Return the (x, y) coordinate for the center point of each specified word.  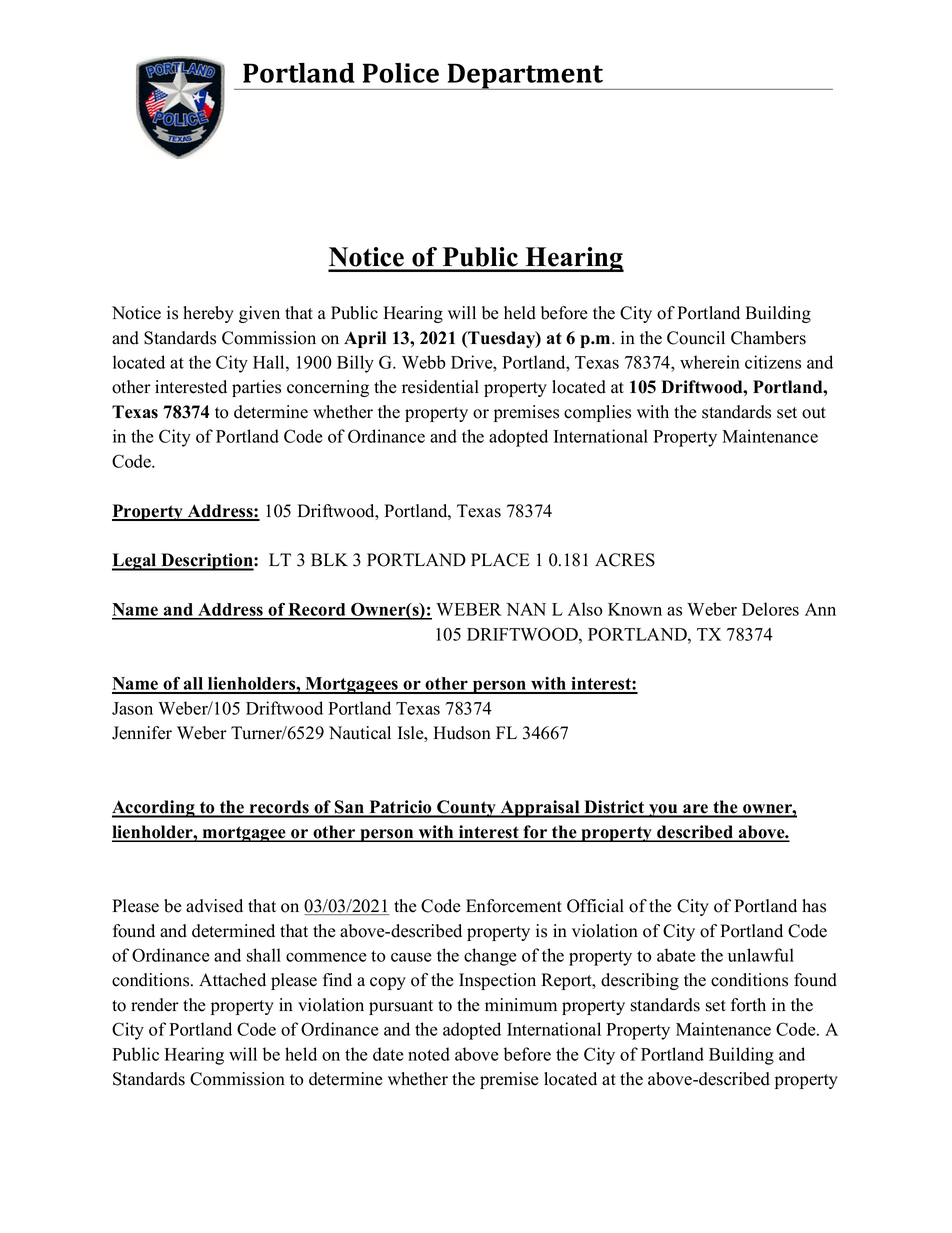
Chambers (768, 338)
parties (256, 388)
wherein (710, 362)
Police (401, 73)
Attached (232, 980)
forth (748, 1005)
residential (440, 387)
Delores (770, 609)
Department (525, 76)
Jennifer (142, 733)
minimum (521, 1005)
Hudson (462, 733)
